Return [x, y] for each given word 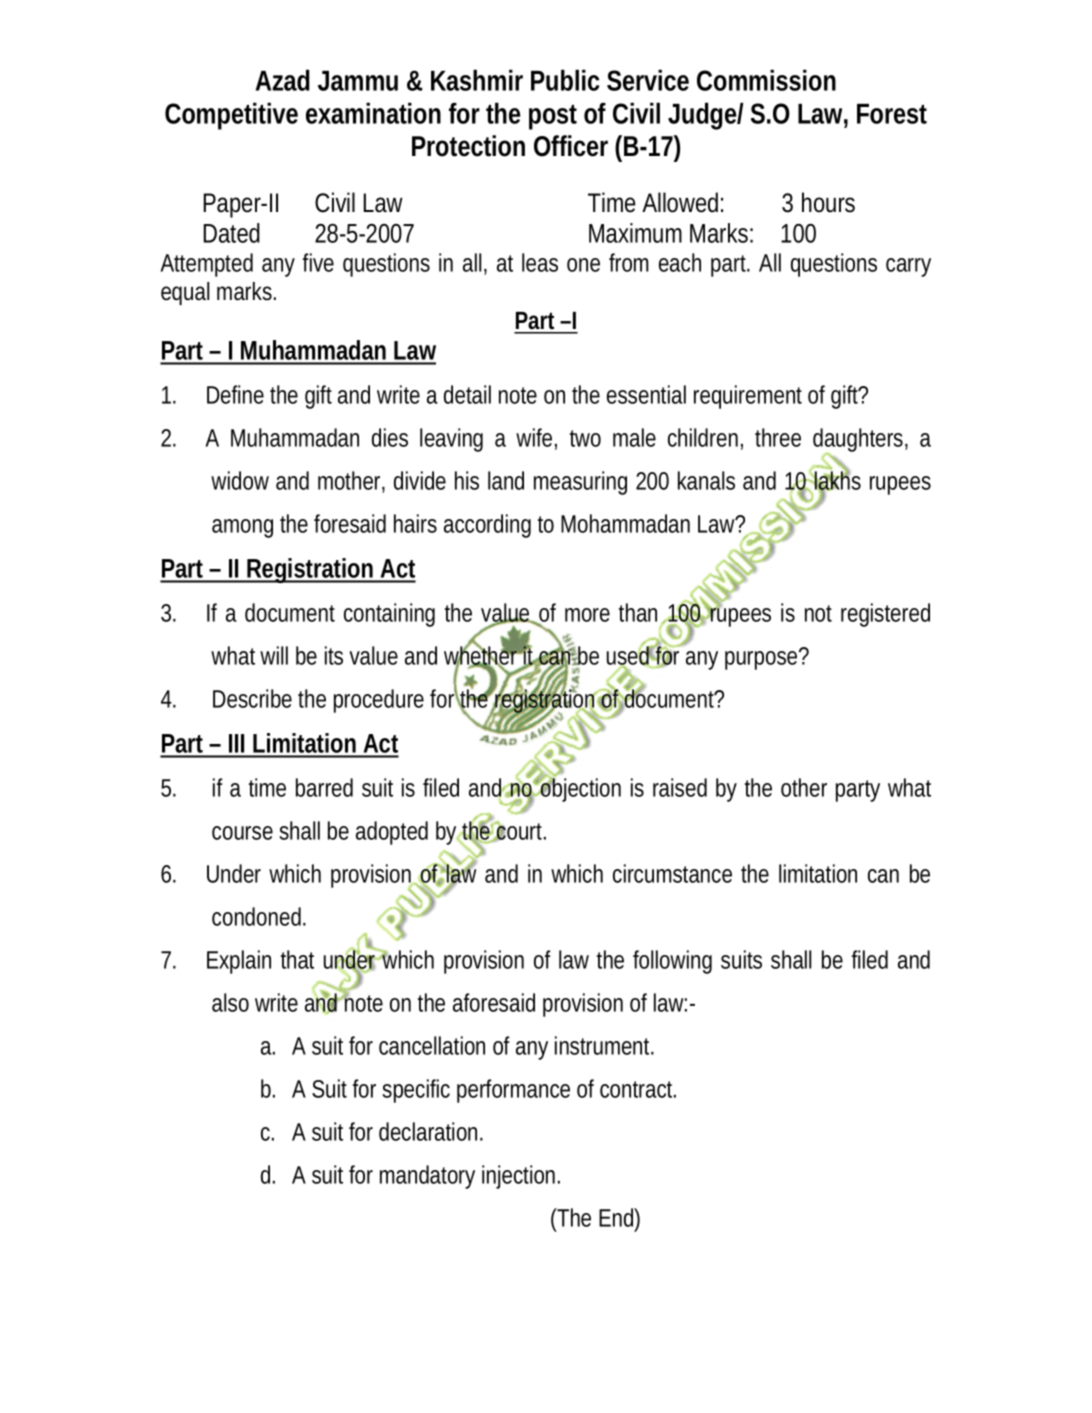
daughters [860, 441]
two [585, 438]
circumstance [672, 873]
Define [235, 394]
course [242, 833]
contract [638, 1089]
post [553, 117]
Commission [766, 80]
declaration [430, 1131]
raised [680, 787]
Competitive [231, 116]
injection [521, 1177]
